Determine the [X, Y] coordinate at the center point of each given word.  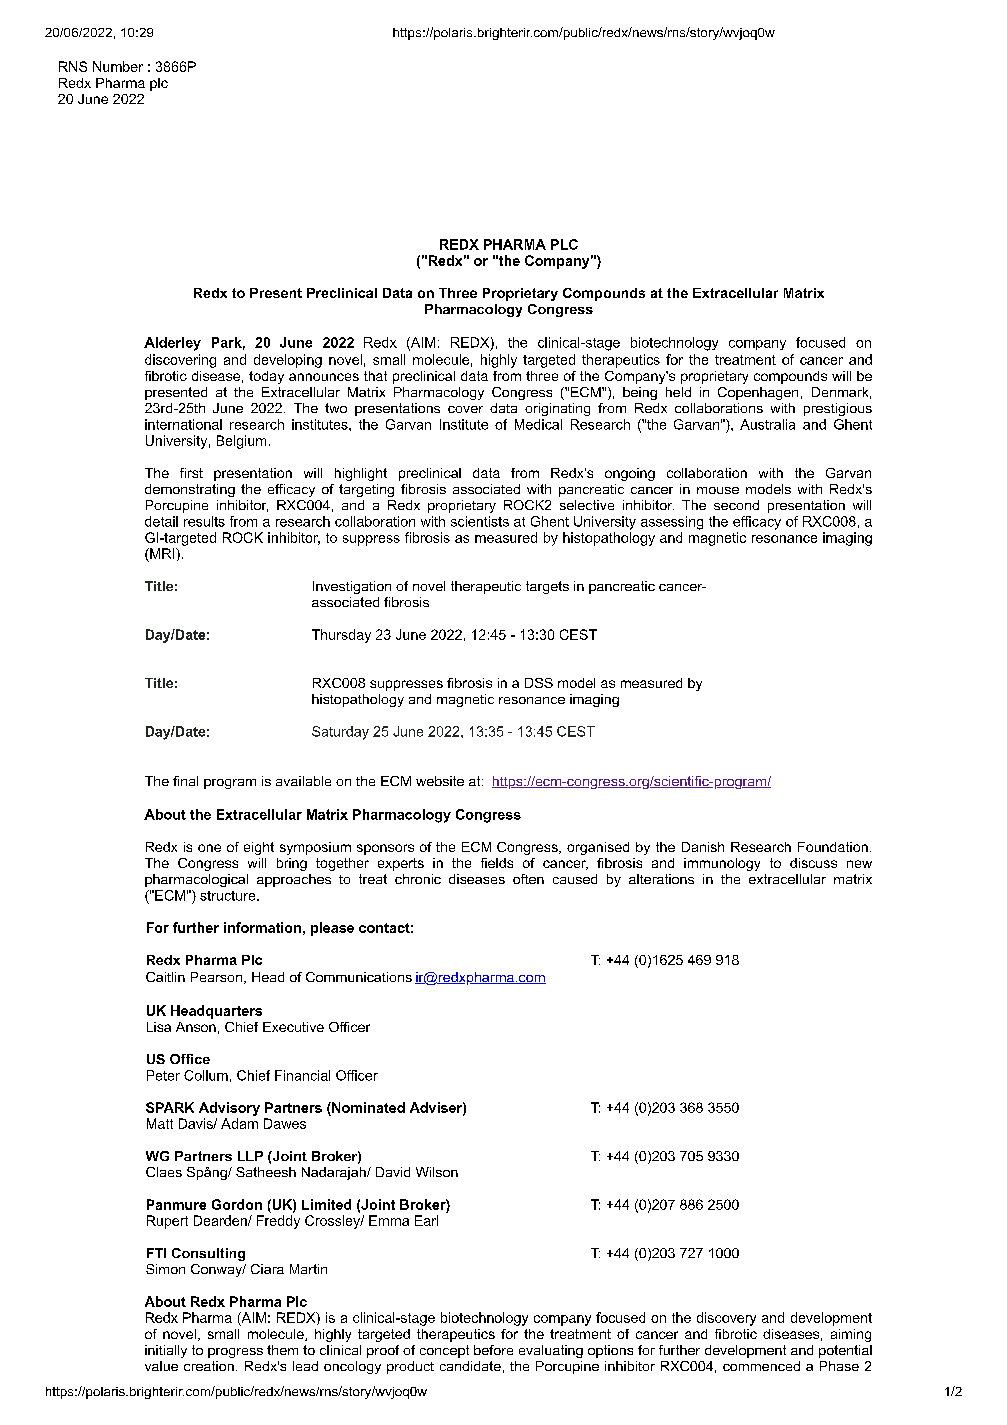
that [375, 376]
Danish [703, 847]
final [185, 781]
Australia [767, 424]
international [183, 424]
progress [235, 1353]
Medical [538, 424]
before [493, 1350]
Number [118, 66]
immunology [722, 864]
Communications [359, 977]
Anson [196, 1027]
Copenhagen [758, 393]
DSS [539, 683]
